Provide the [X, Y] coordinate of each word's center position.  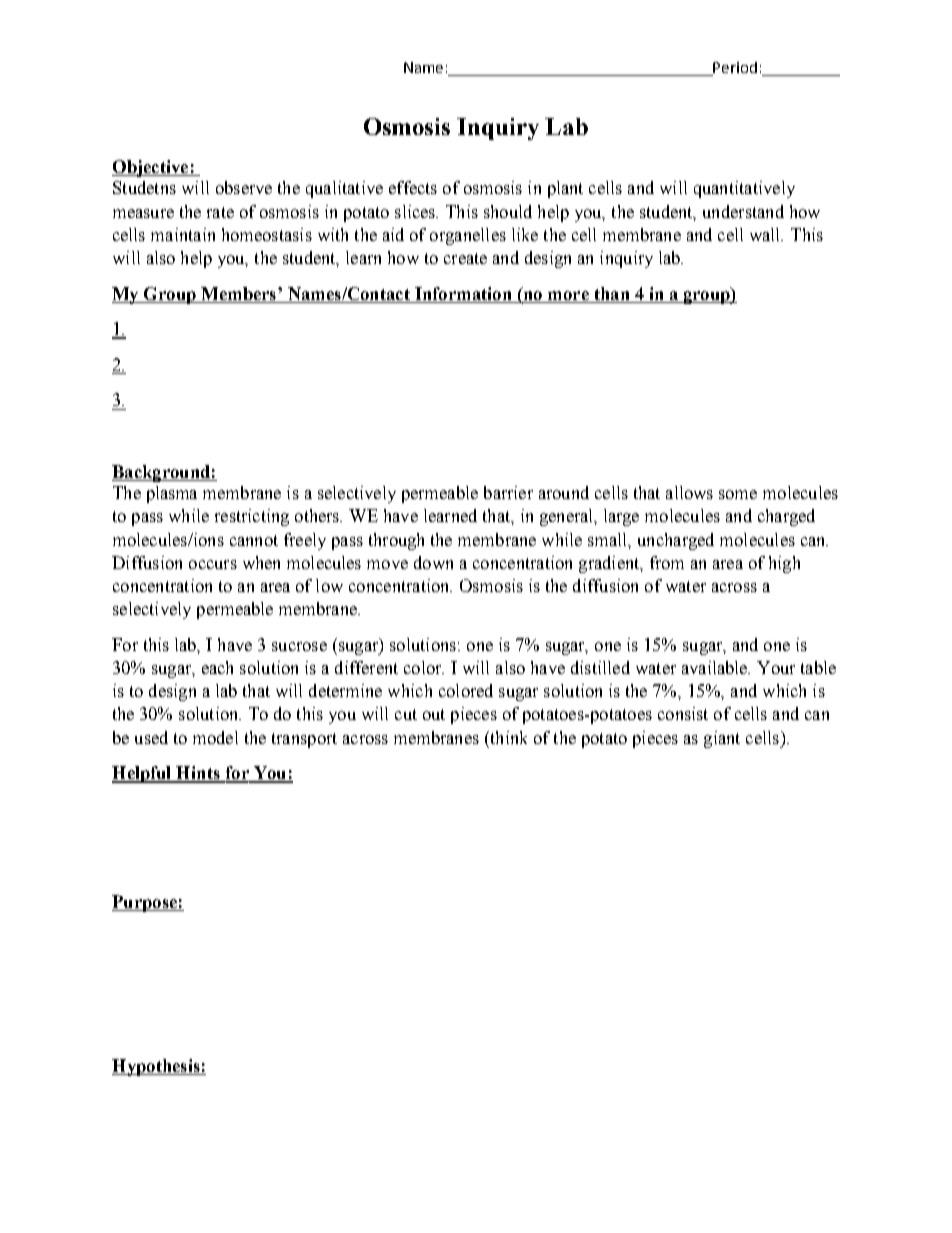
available [716, 667]
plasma [172, 494]
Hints [198, 774]
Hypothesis [157, 1067]
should [508, 211]
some [738, 494]
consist [683, 713]
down [433, 562]
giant [722, 739]
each [217, 667]
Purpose [145, 903]
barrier [508, 492]
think [507, 737]
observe [244, 187]
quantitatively [744, 189]
